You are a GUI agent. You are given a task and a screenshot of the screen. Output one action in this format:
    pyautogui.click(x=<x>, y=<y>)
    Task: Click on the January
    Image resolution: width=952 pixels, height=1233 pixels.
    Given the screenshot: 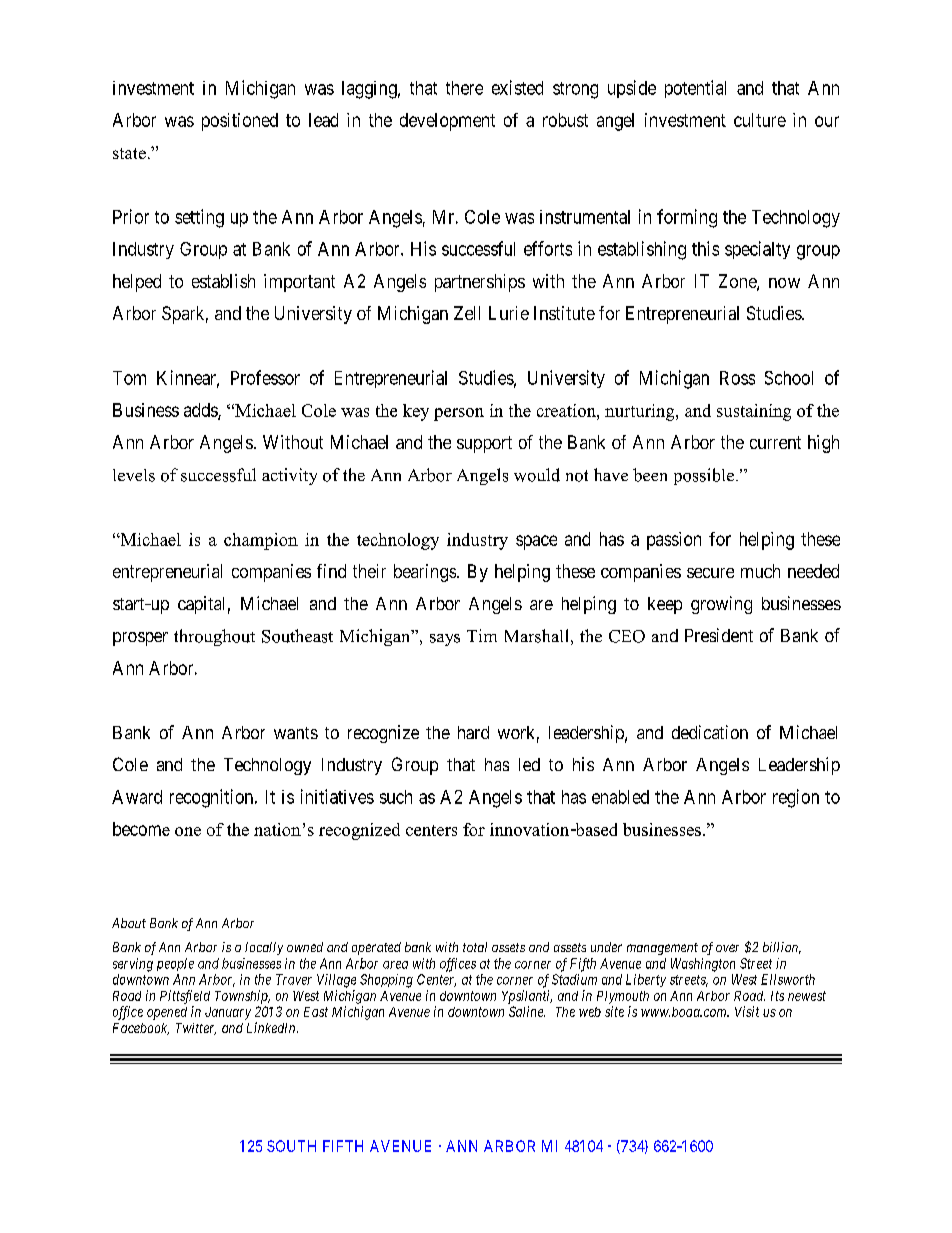 What is the action you would take?
    pyautogui.click(x=228, y=1013)
